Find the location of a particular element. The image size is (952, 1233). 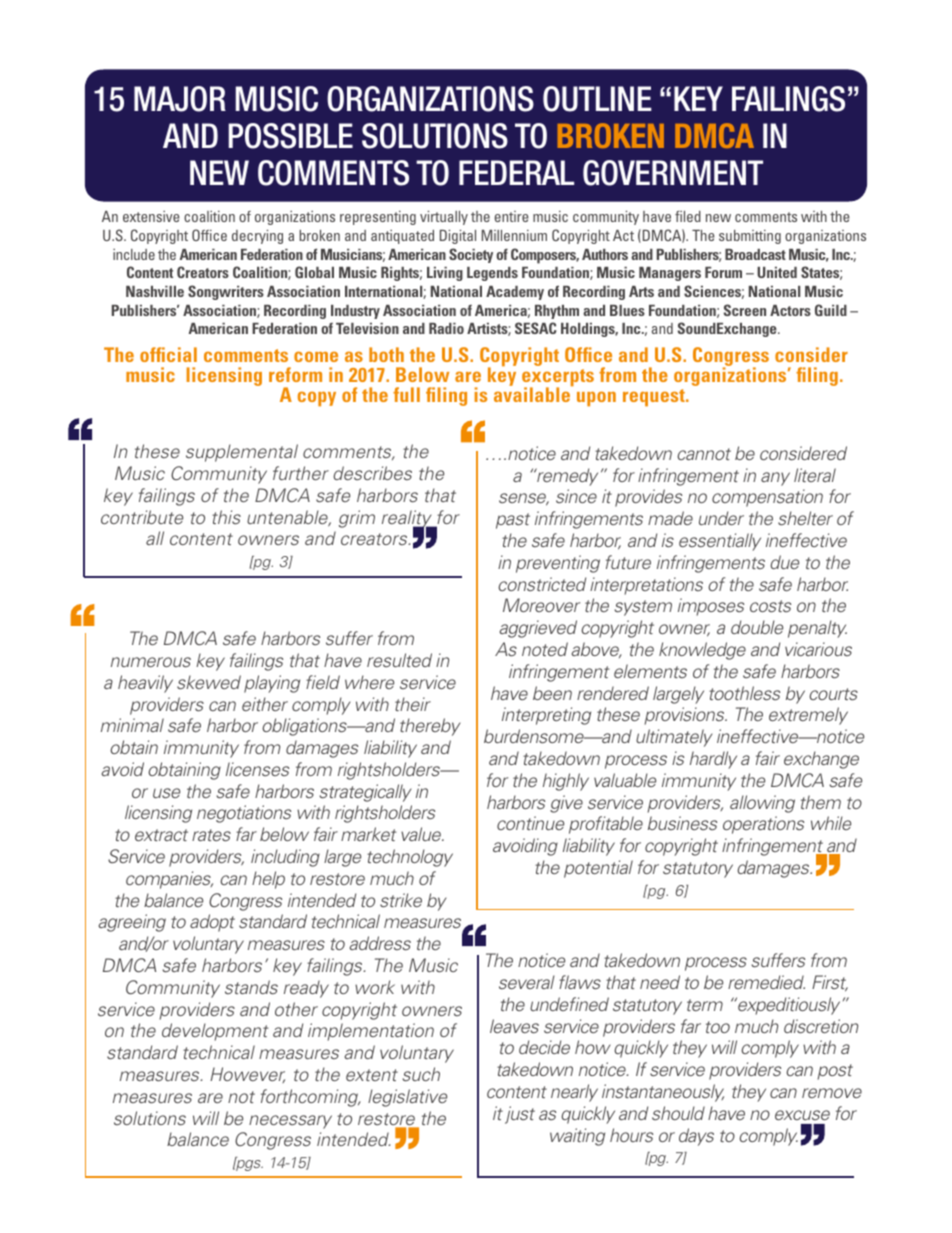

excuse is located at coordinates (802, 1115).
